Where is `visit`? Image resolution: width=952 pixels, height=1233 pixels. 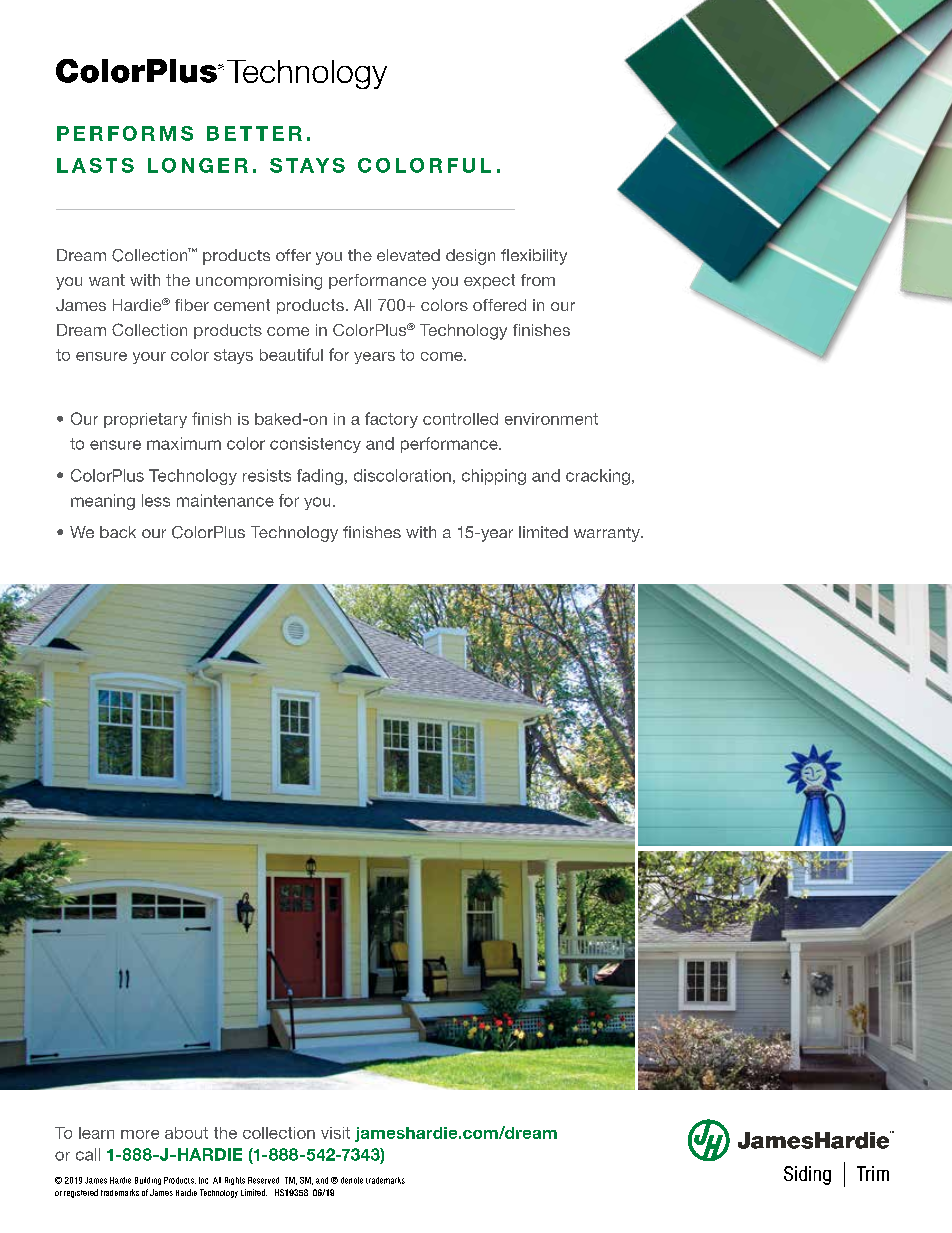
visit is located at coordinates (335, 1133).
